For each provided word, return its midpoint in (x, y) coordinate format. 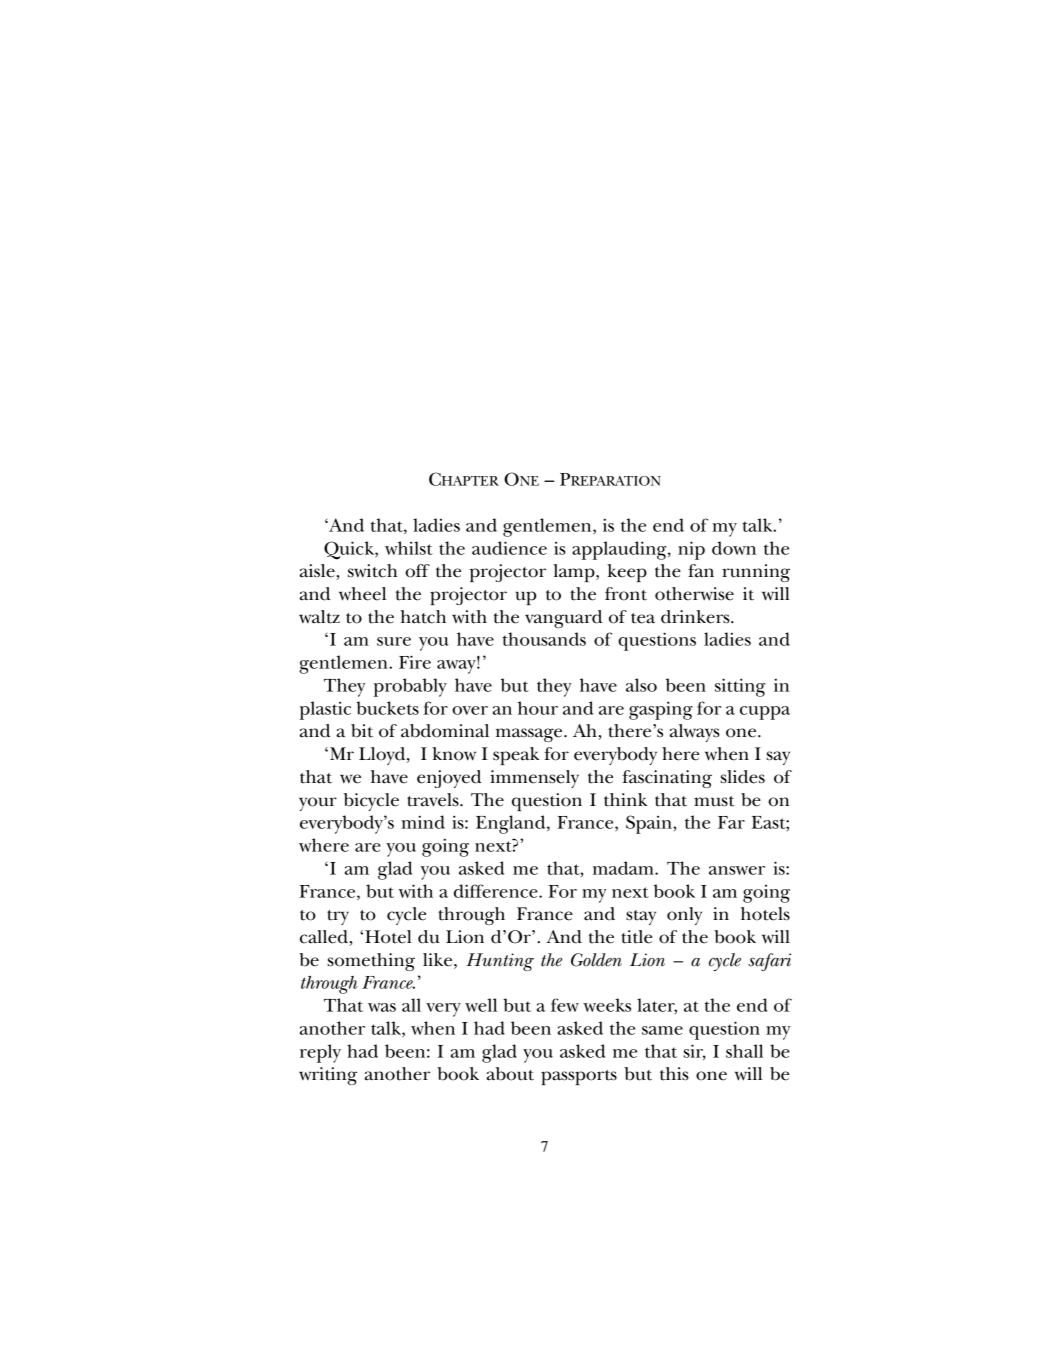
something (371, 962)
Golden (596, 960)
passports (579, 1077)
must (714, 801)
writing (328, 1076)
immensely (534, 779)
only (684, 916)
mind (423, 822)
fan (701, 571)
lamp (575, 573)
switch (372, 571)
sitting (740, 687)
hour (538, 708)
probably (410, 687)
